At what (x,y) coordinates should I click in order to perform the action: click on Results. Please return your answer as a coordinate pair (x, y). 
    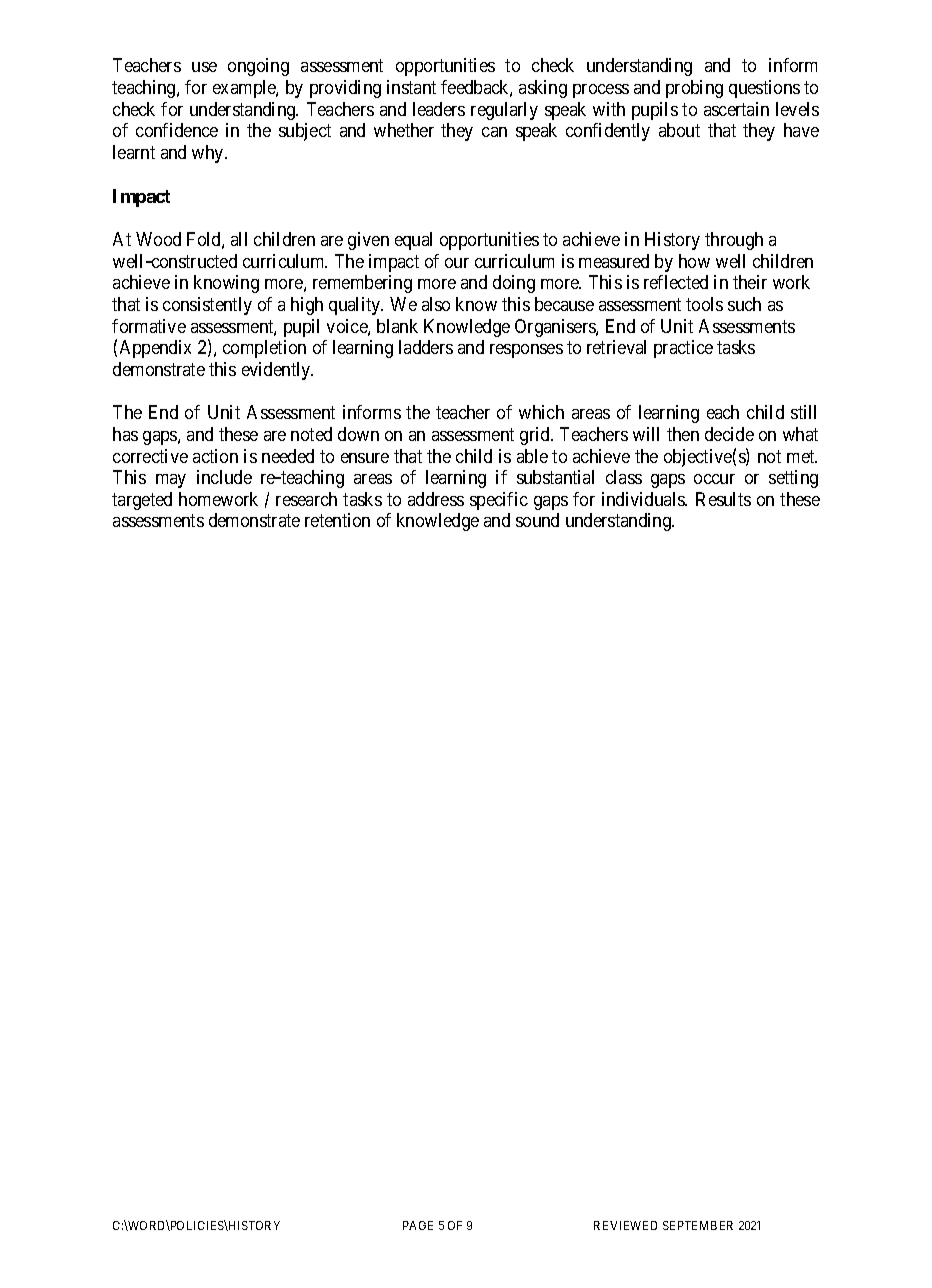
    Looking at the image, I should click on (723, 499).
